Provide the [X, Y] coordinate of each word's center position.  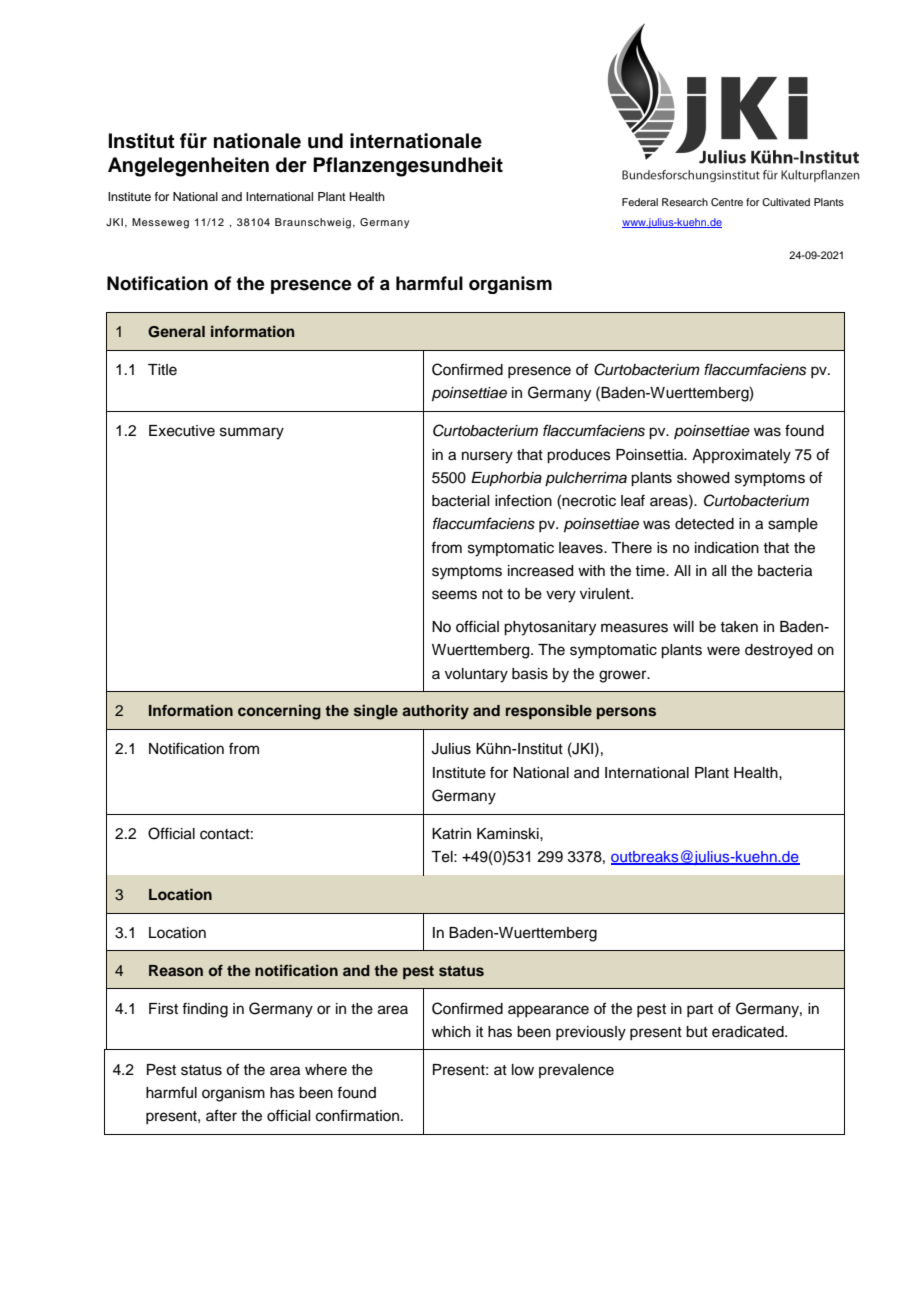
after [221, 1115]
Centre [727, 202]
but [697, 1032]
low [523, 1070]
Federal [640, 202]
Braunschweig [313, 223]
